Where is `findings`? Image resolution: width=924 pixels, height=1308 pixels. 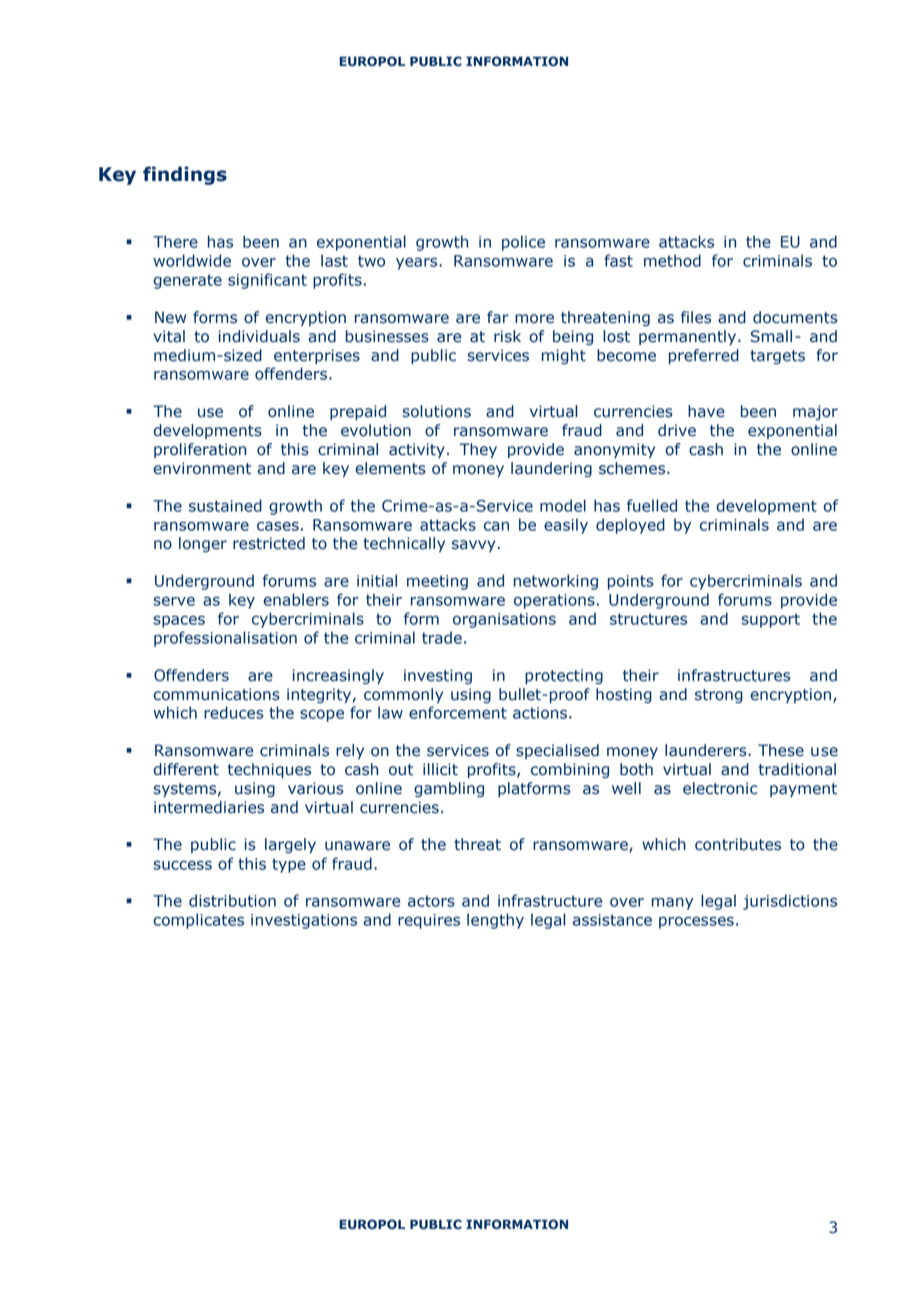 findings is located at coordinates (185, 175).
